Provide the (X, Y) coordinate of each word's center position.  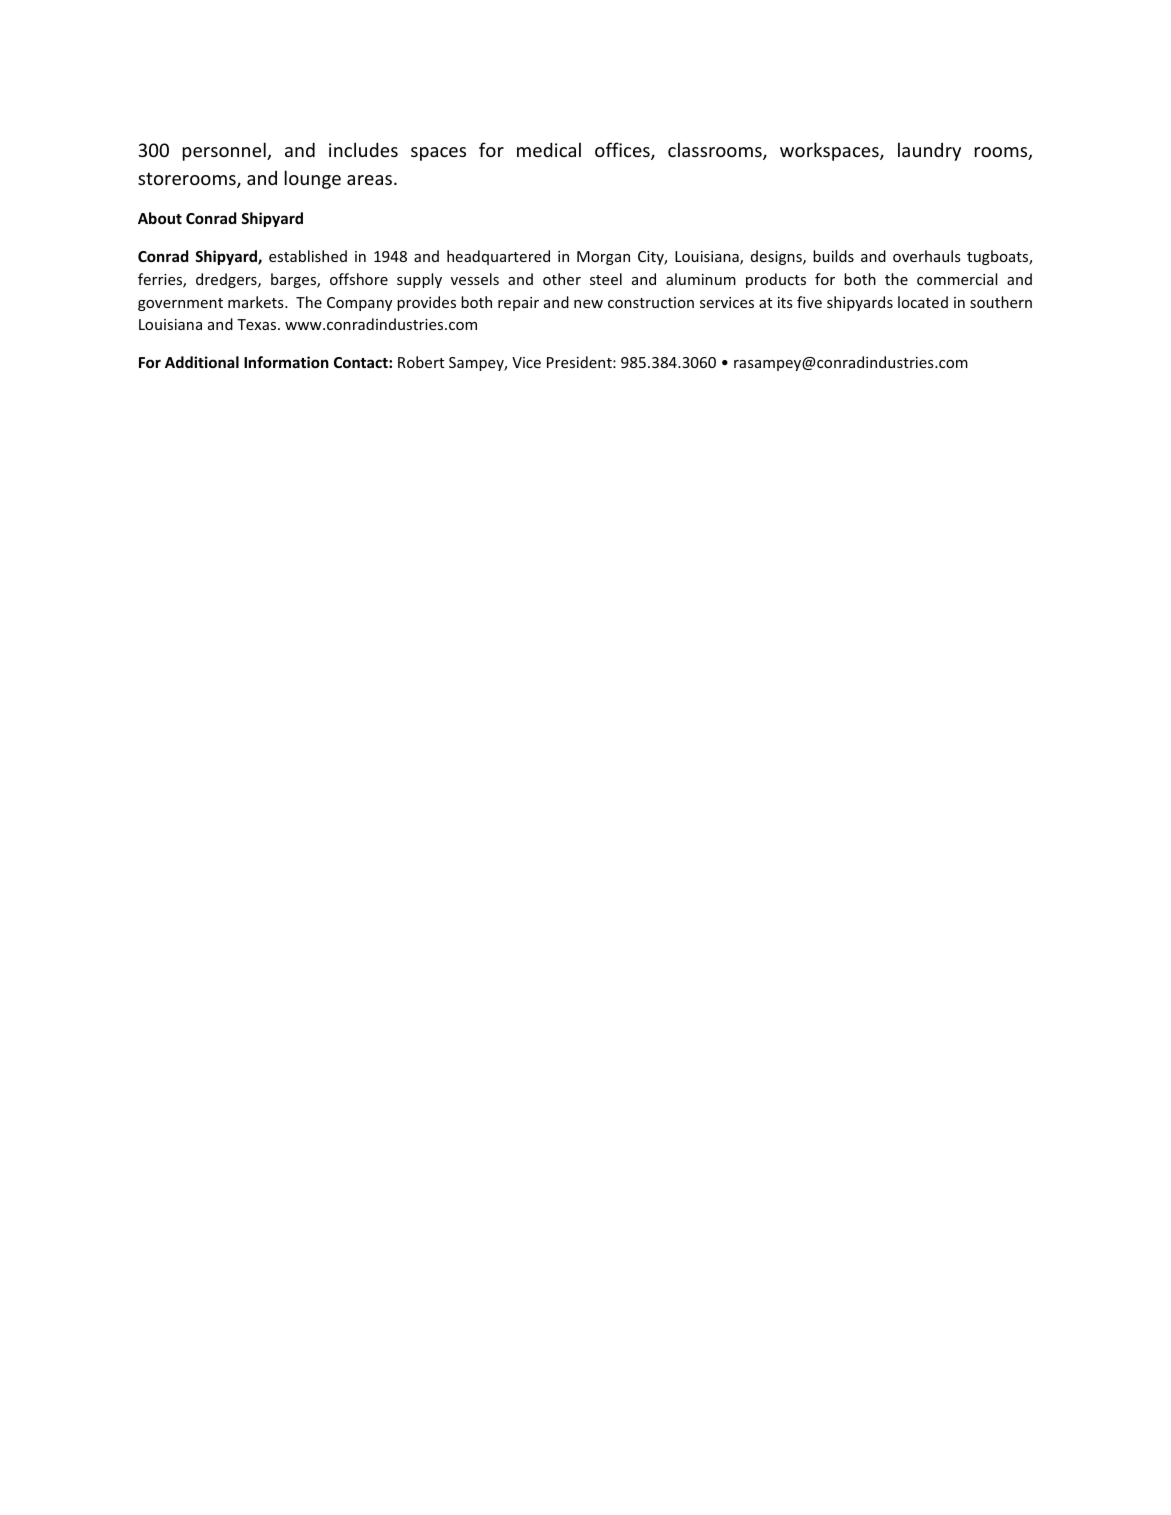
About (160, 218)
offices (623, 151)
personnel (225, 151)
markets (257, 302)
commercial (957, 279)
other (562, 279)
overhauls (927, 256)
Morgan (603, 258)
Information (286, 362)
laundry (929, 151)
